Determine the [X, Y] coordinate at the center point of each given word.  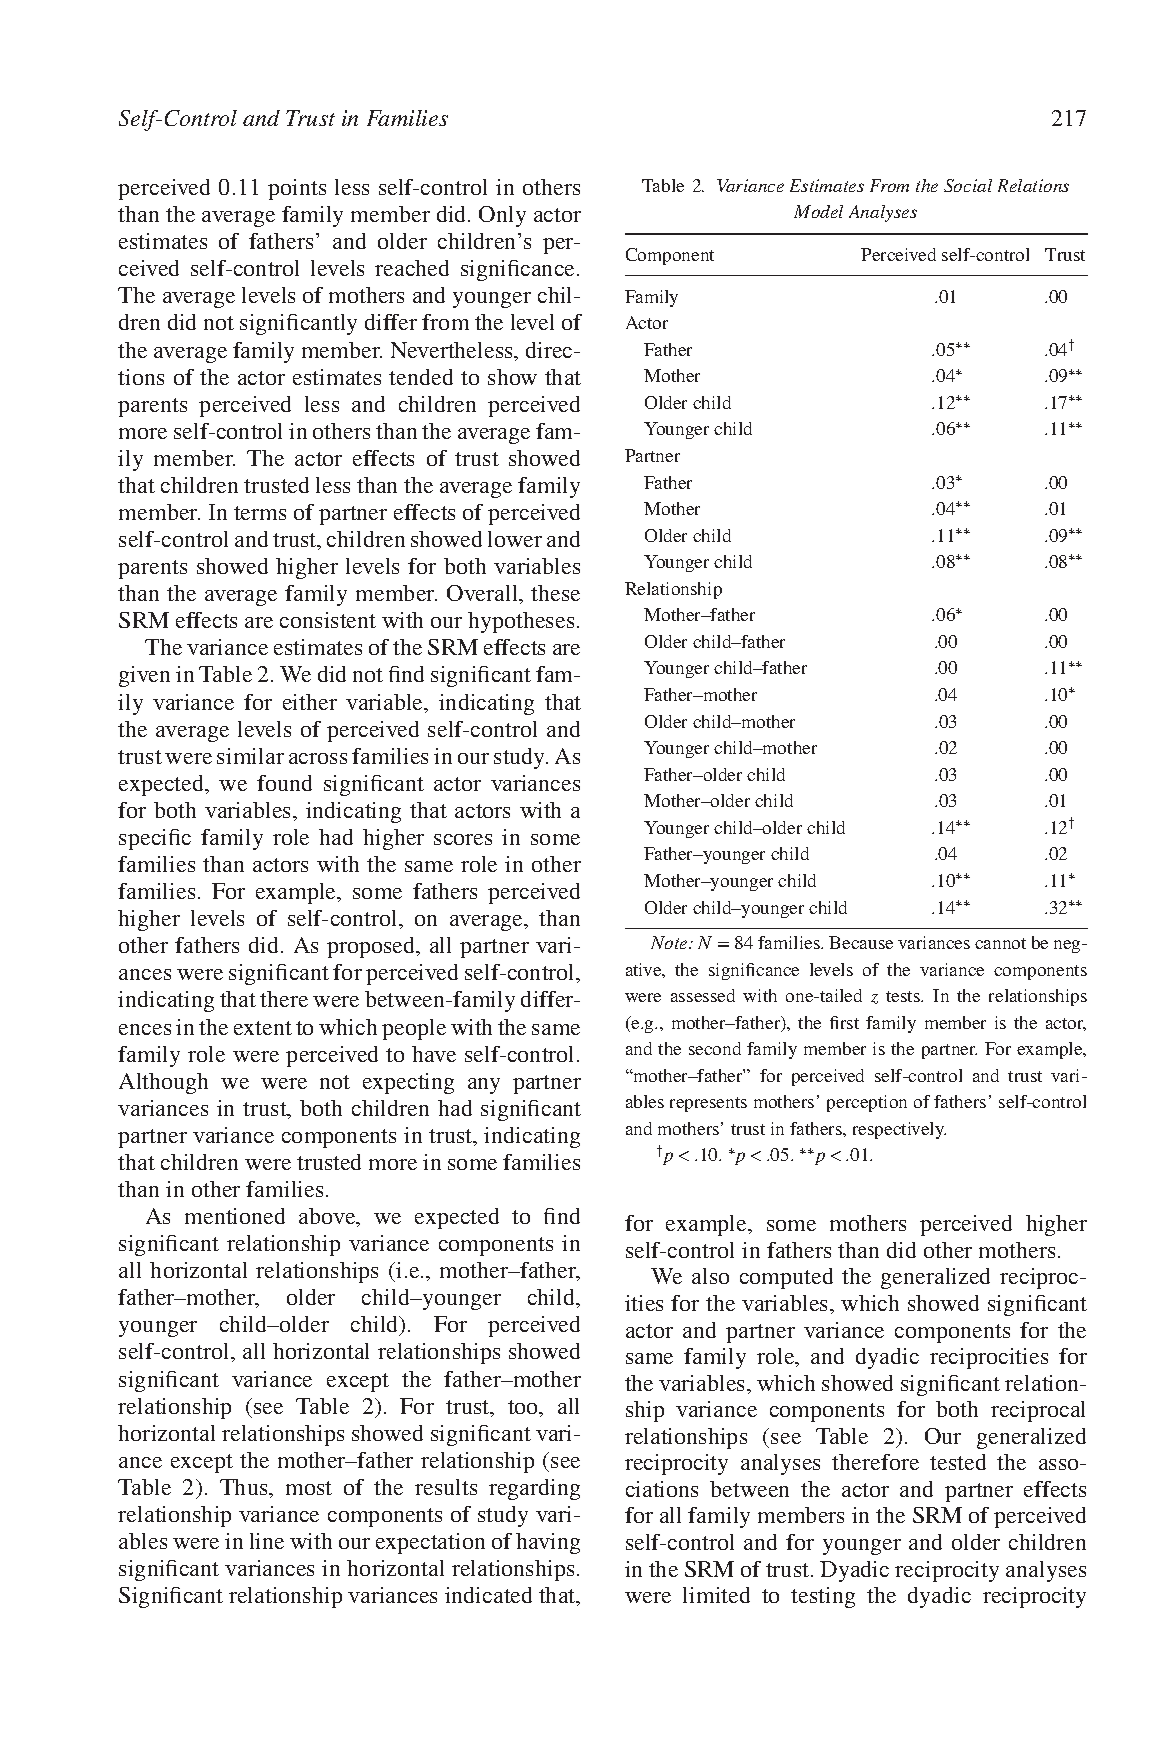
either [310, 702]
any [484, 1086]
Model [818, 211]
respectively [899, 1130]
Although [163, 1083]
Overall [484, 594]
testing [823, 1597]
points [297, 189]
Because [861, 942]
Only [502, 216]
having [548, 1543]
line [267, 1541]
